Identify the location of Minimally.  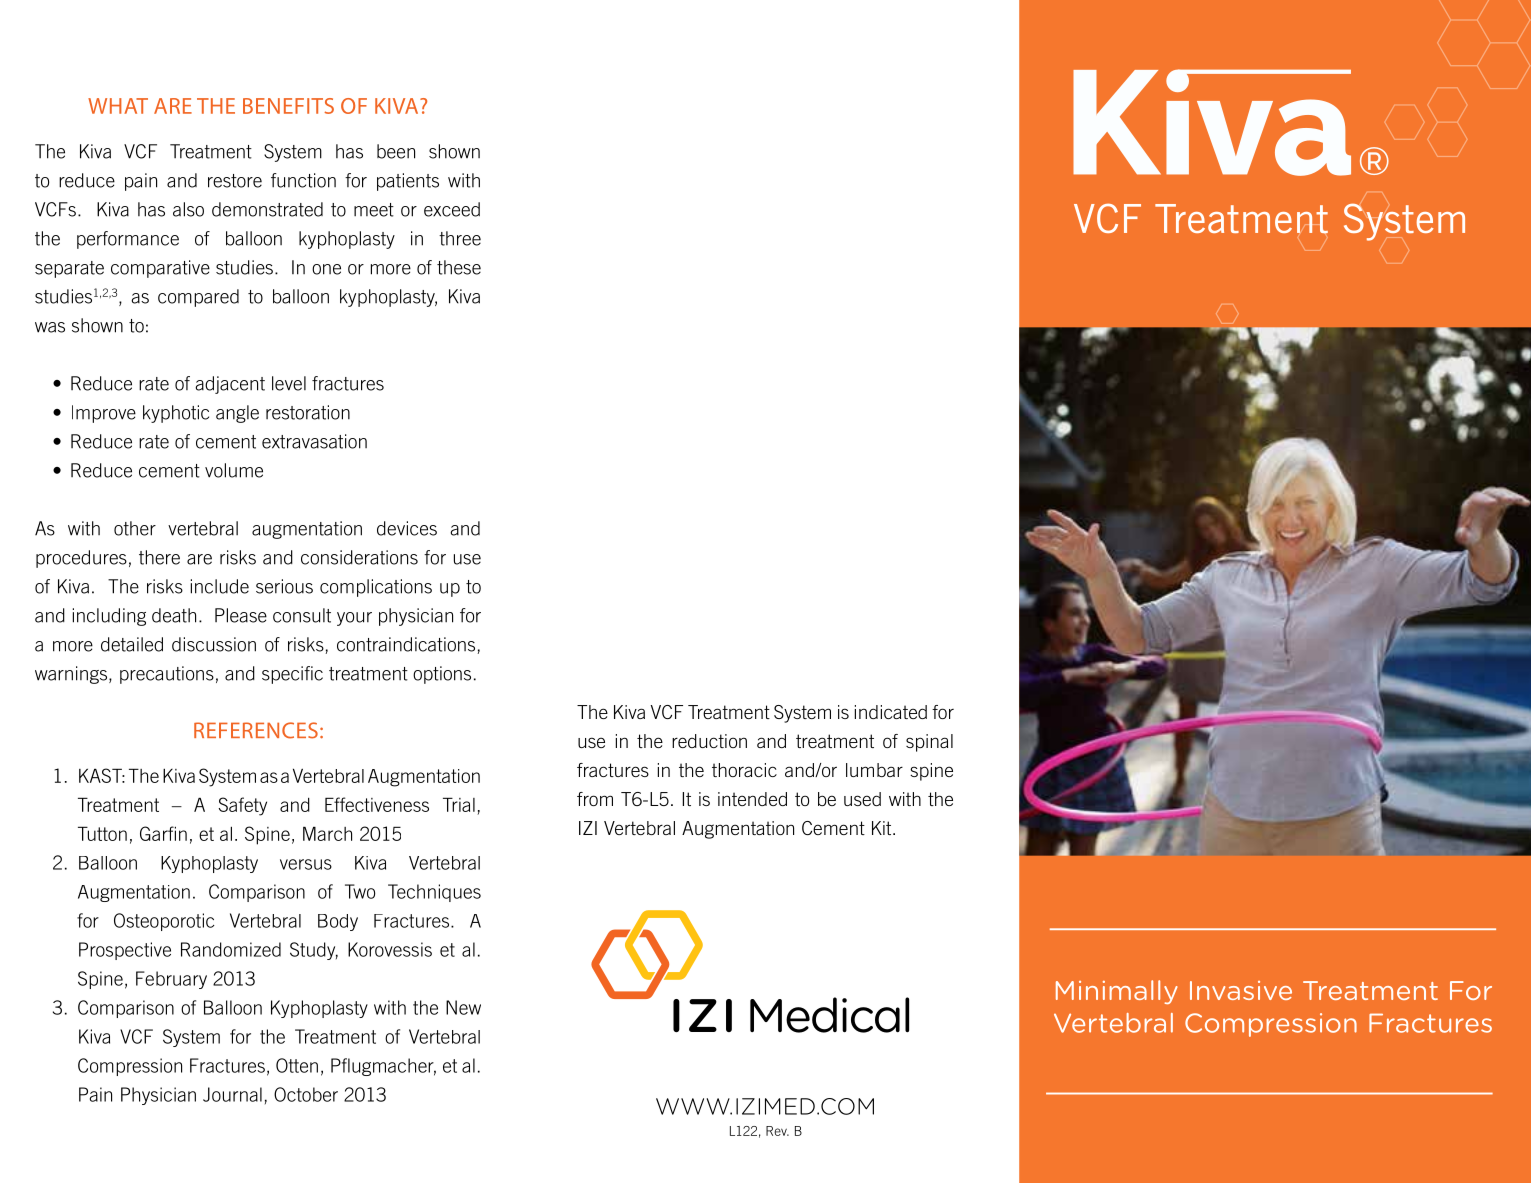
(1117, 992).
